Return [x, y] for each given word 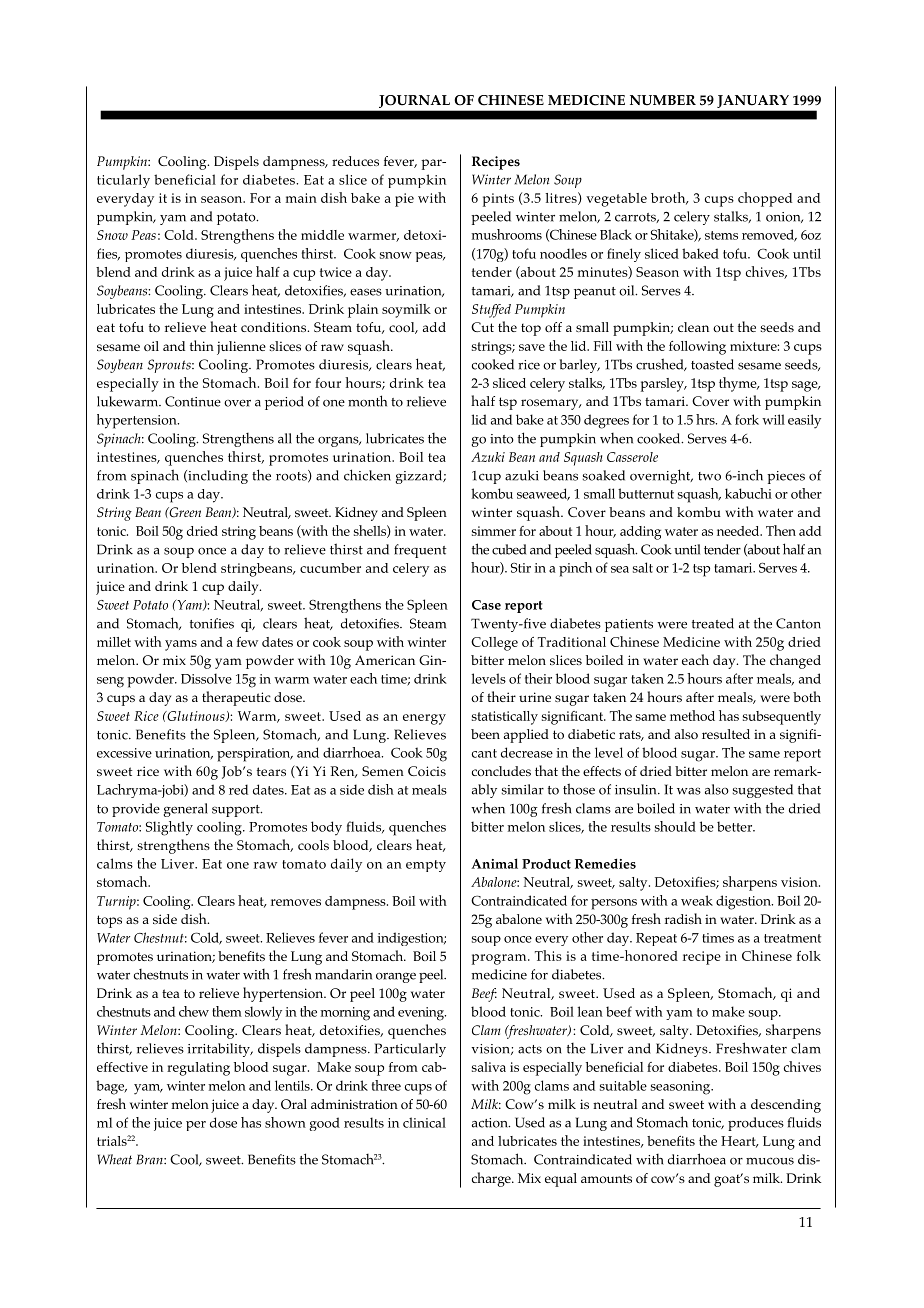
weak [697, 900]
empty [426, 866]
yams [181, 645]
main [301, 198]
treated [713, 623]
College [494, 644]
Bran [151, 1159]
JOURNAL [414, 101]
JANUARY [753, 101]
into [502, 439]
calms [115, 863]
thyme [739, 384]
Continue [193, 401]
